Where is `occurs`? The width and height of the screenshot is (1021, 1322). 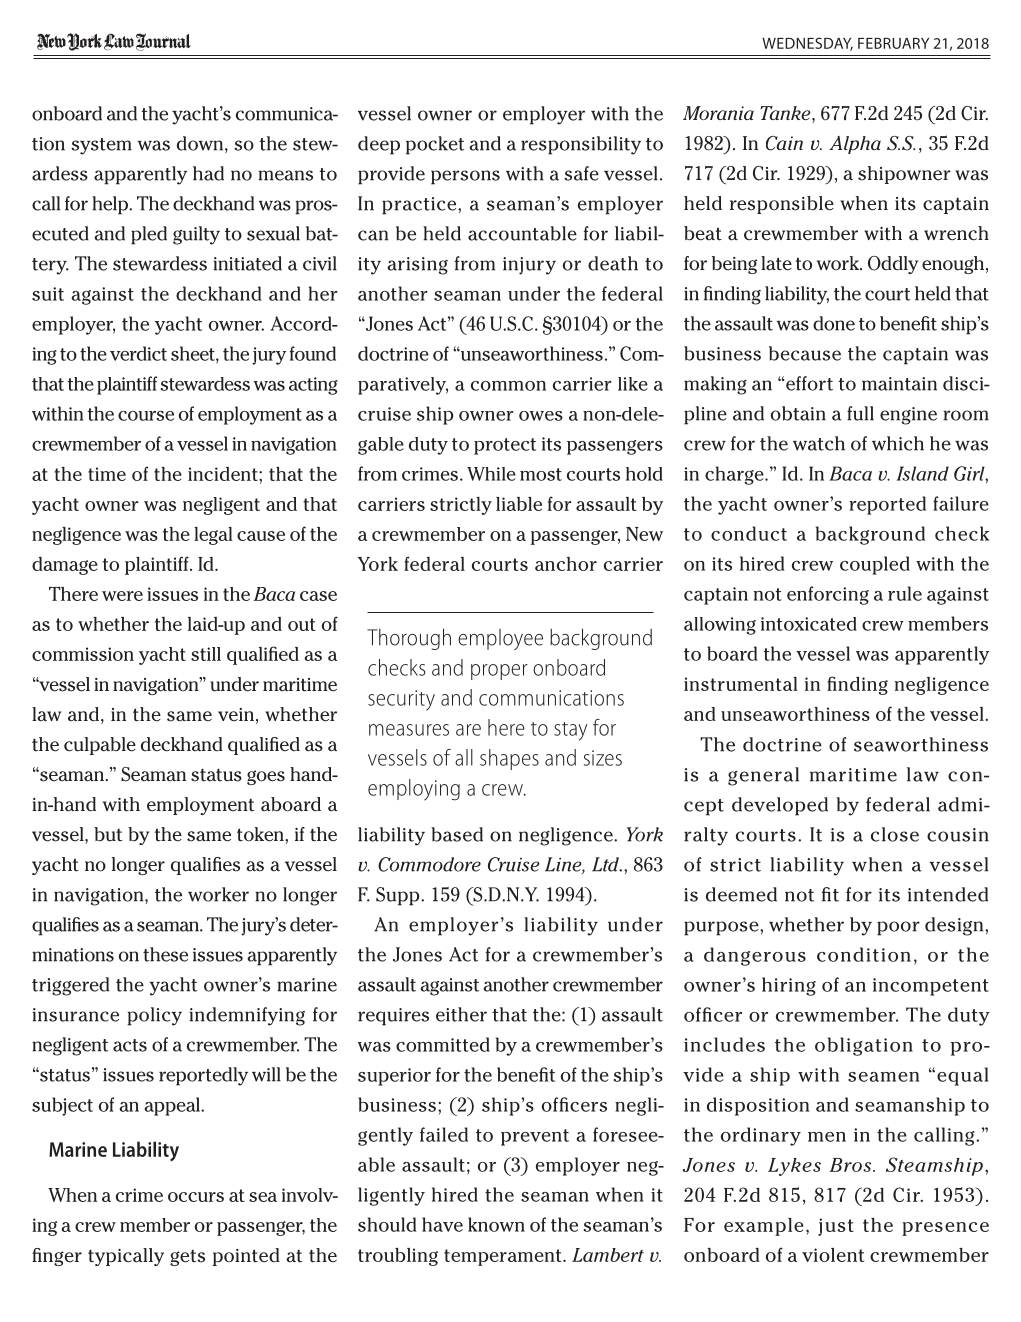 occurs is located at coordinates (196, 1197).
